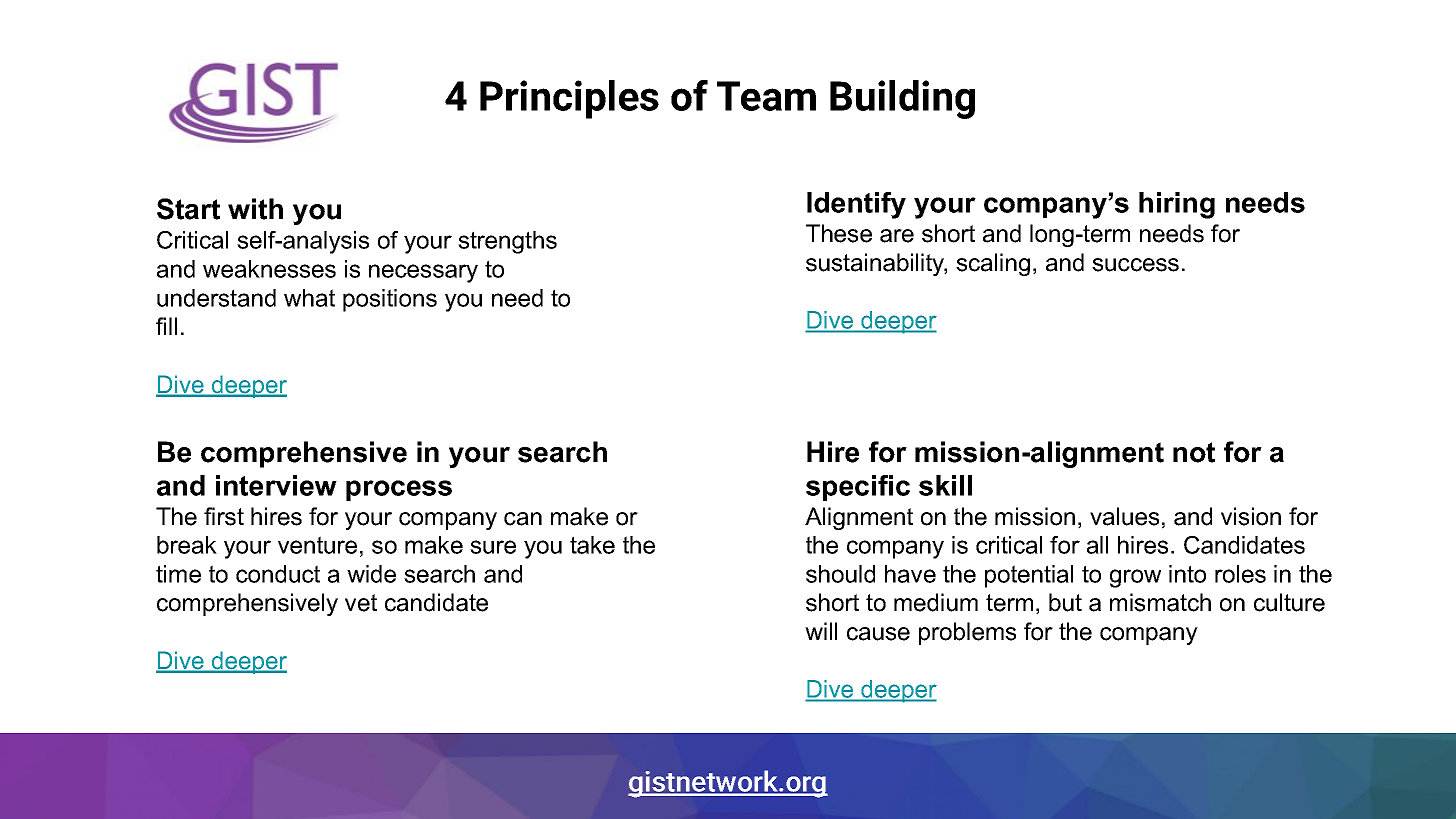 Image resolution: width=1456 pixels, height=819 pixels. I want to click on weaknesses, so click(269, 269).
